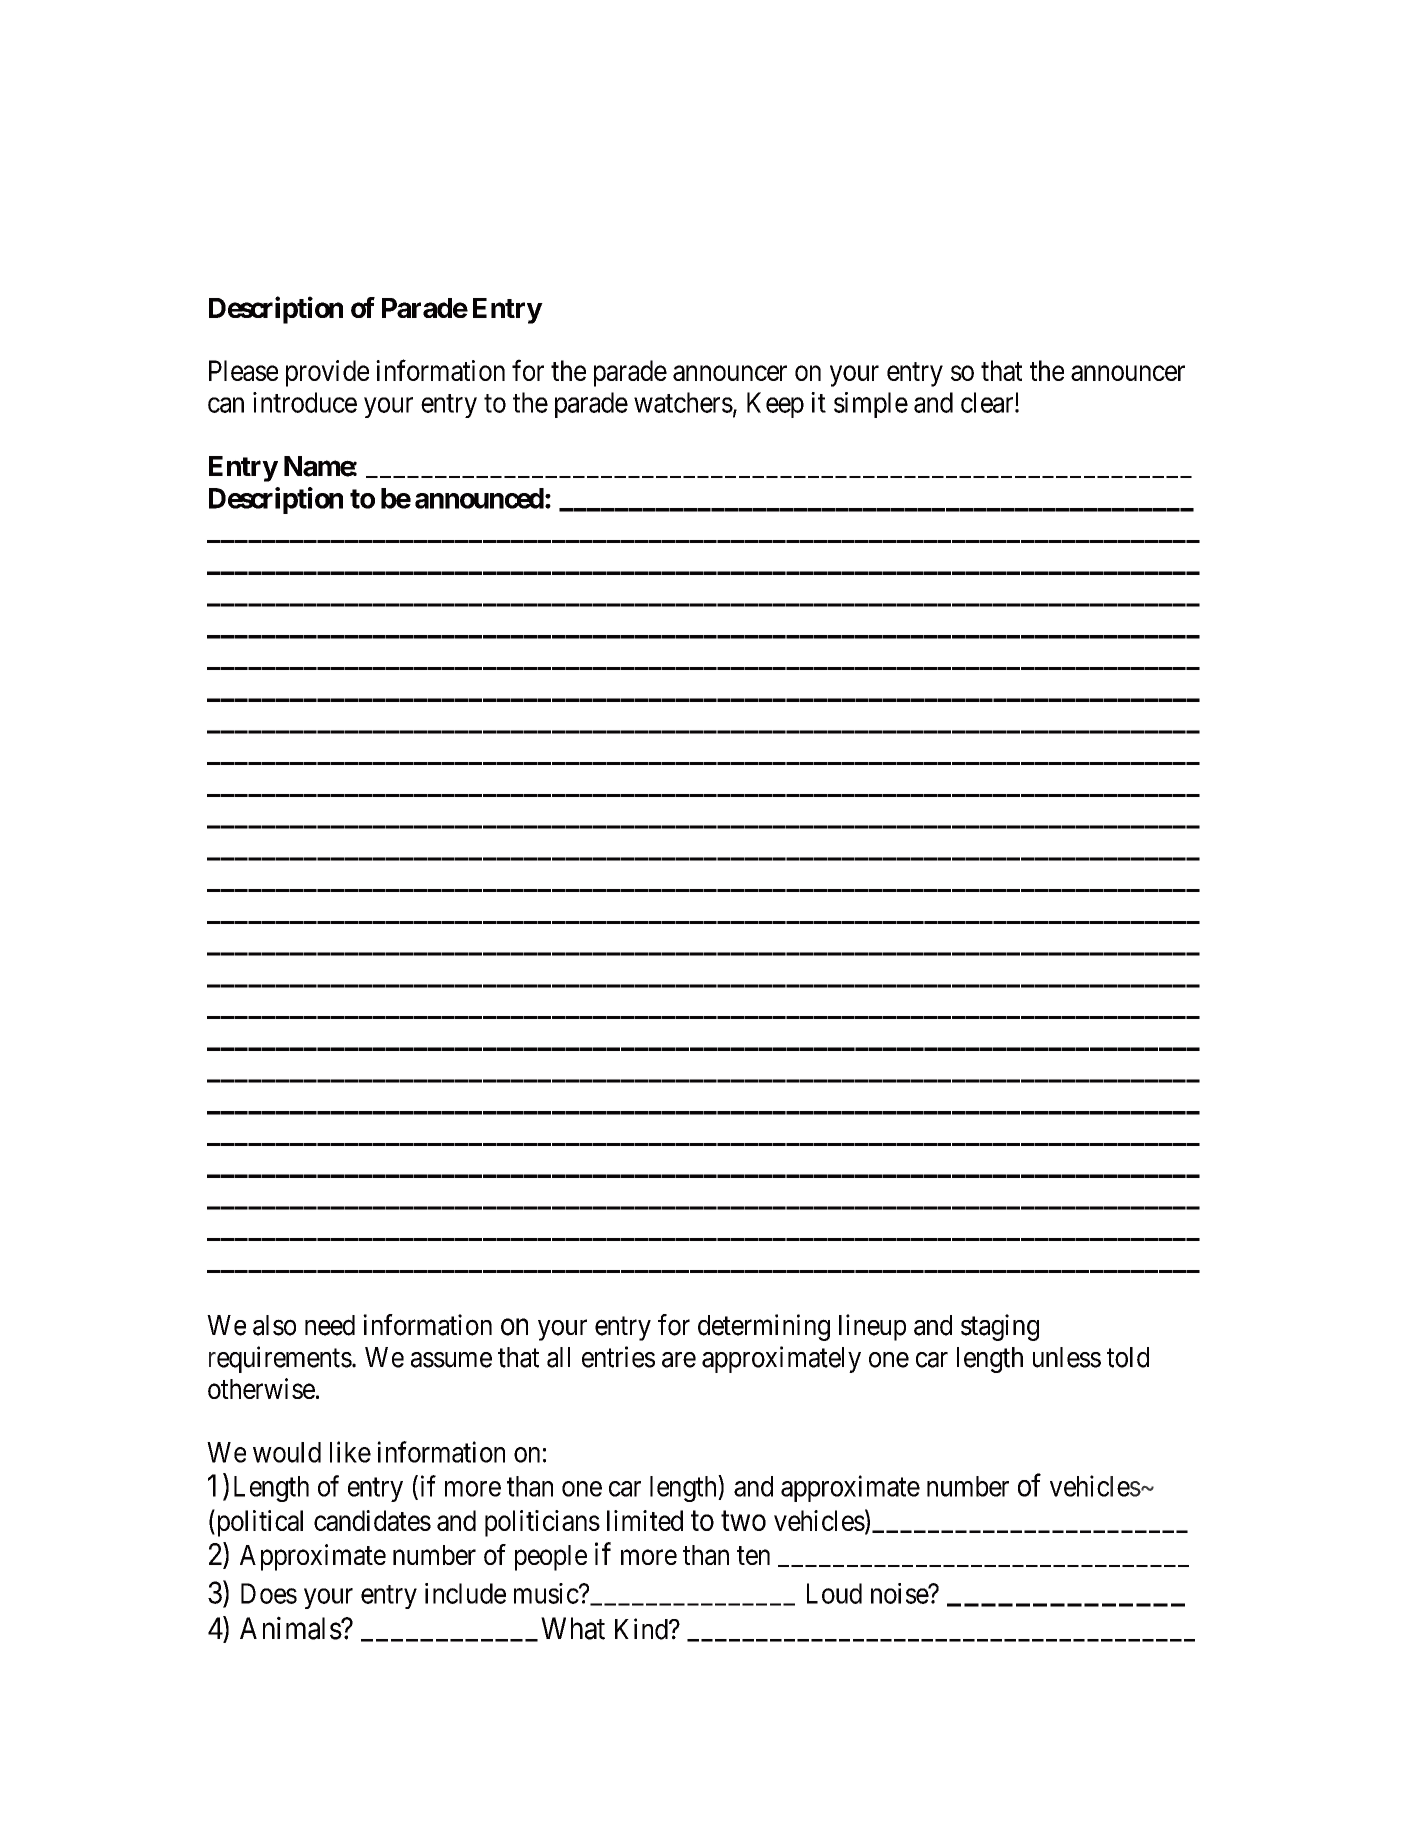 The image size is (1407, 1821). Describe the element at coordinates (372, 1520) in the screenshot. I see `candidates` at that location.
